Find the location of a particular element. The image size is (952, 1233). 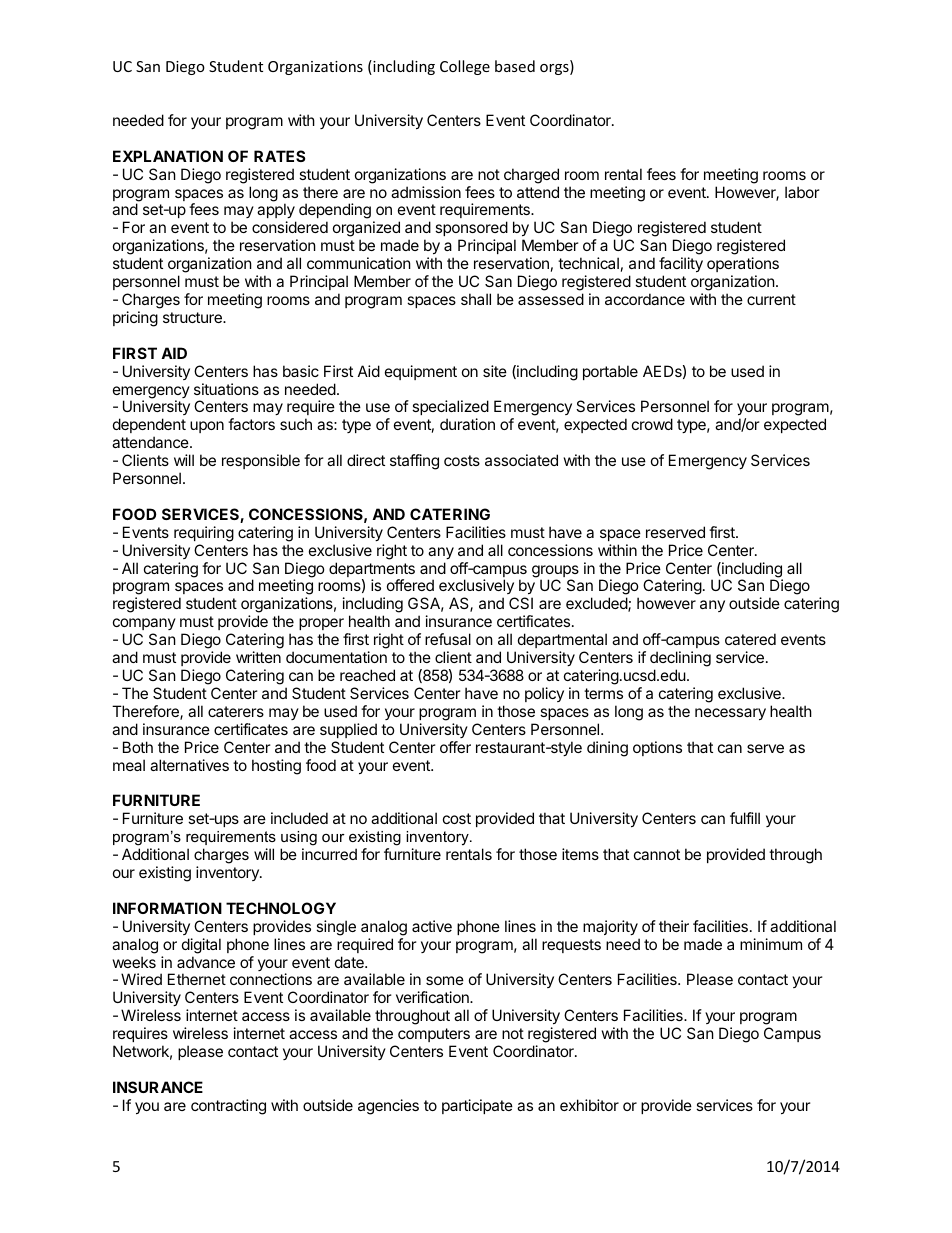

EXPLANATION is located at coordinates (168, 156).
